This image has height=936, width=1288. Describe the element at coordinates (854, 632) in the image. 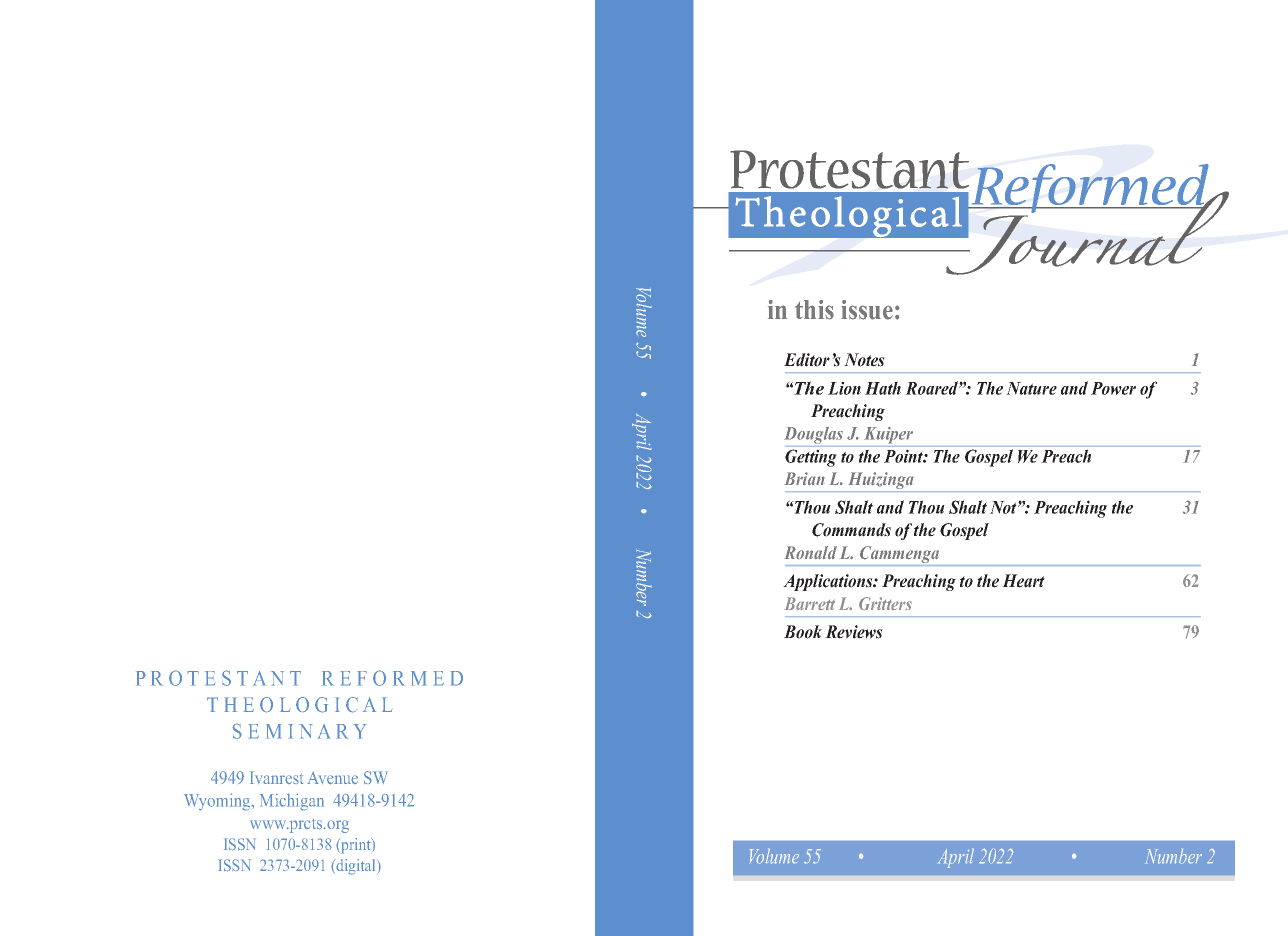

I see `Reviews` at that location.
